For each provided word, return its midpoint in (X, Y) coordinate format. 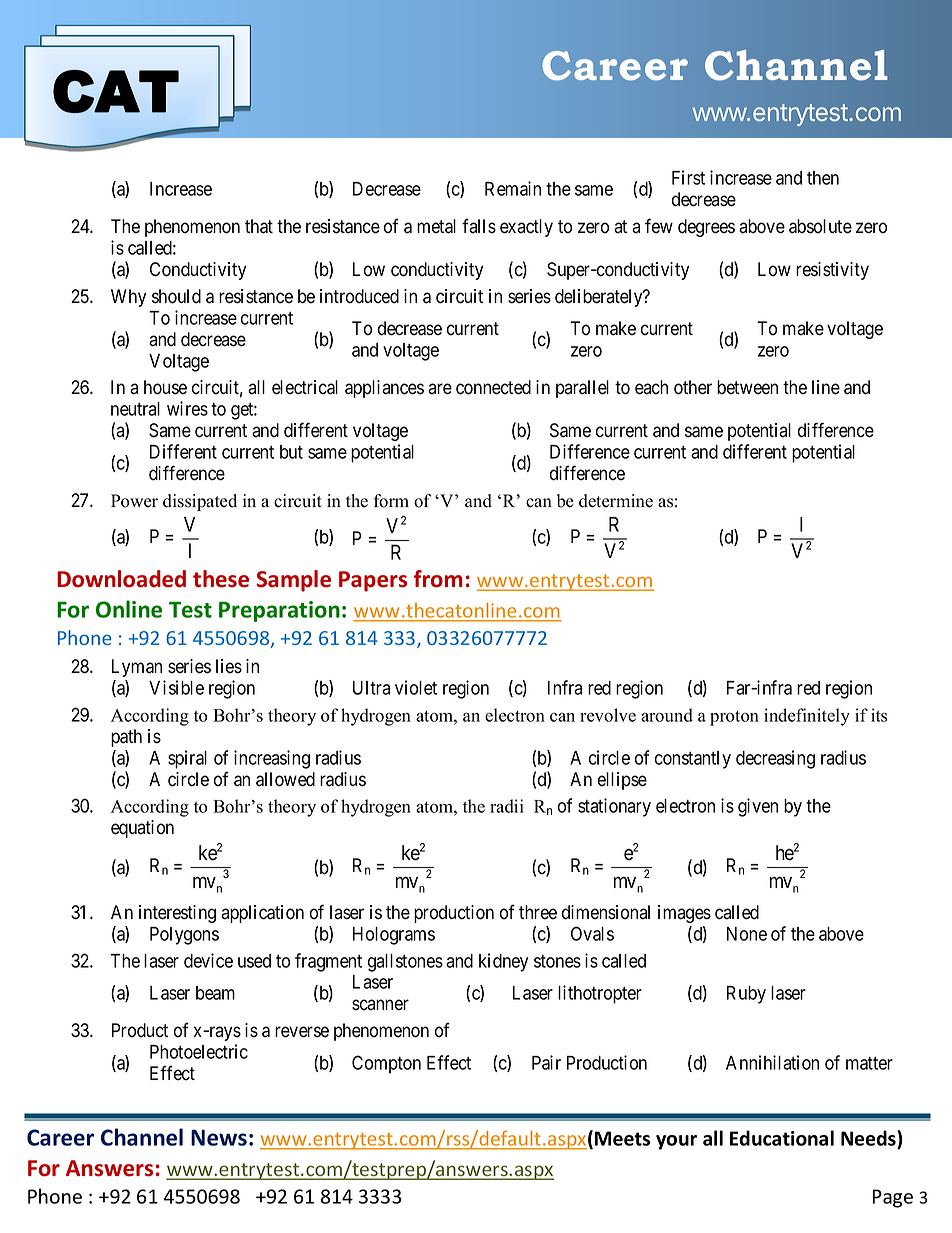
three (538, 912)
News (219, 1137)
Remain (513, 188)
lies (229, 666)
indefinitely (807, 717)
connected (493, 387)
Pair (546, 1062)
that (259, 226)
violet (416, 687)
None (747, 934)
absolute (820, 226)
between (747, 387)
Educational (782, 1138)
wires (187, 408)
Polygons (184, 936)
